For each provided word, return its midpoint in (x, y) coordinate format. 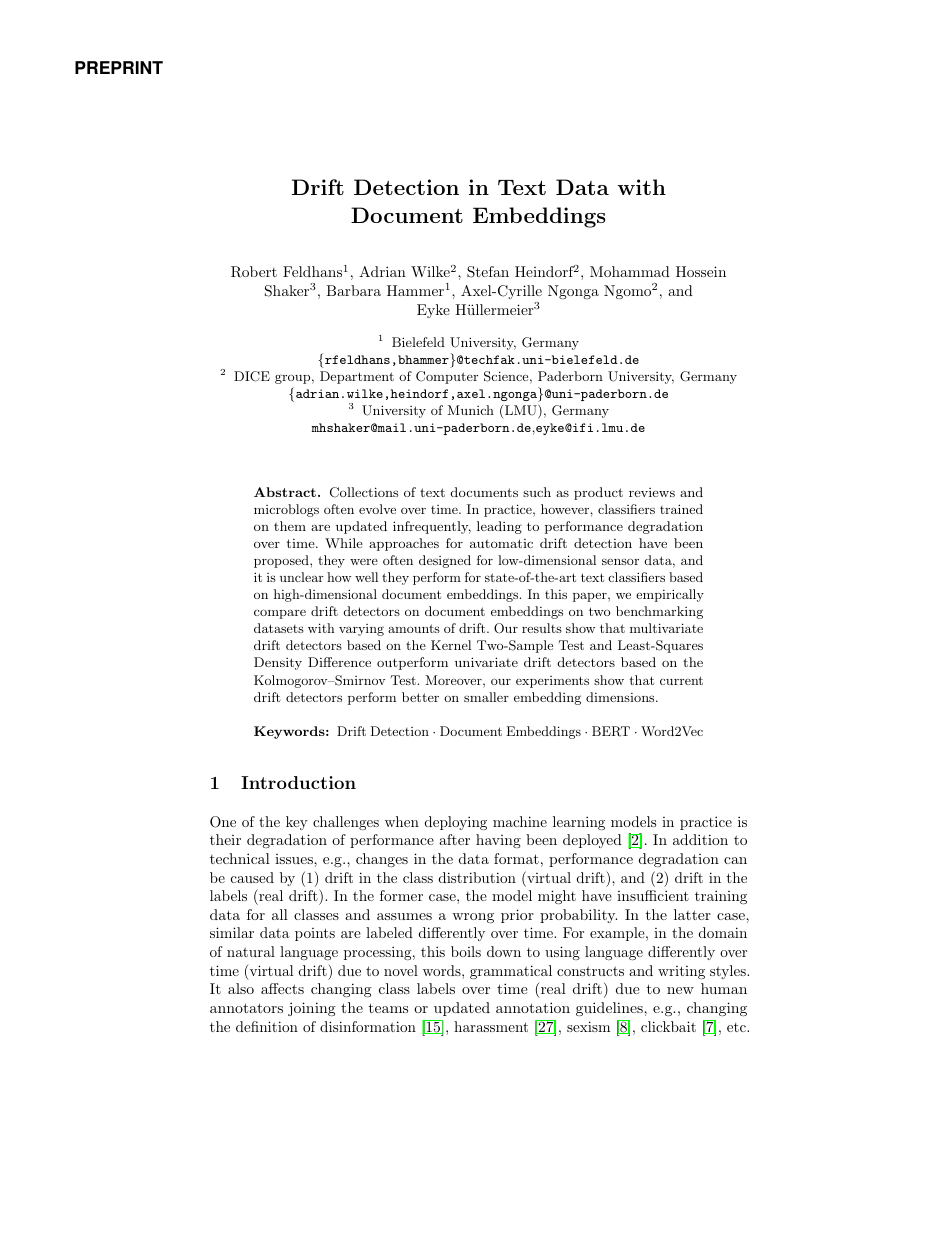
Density (278, 663)
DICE (252, 376)
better (420, 697)
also (241, 988)
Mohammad (630, 271)
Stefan (488, 272)
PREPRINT (119, 67)
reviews (652, 492)
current (681, 680)
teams (388, 1008)
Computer (447, 377)
